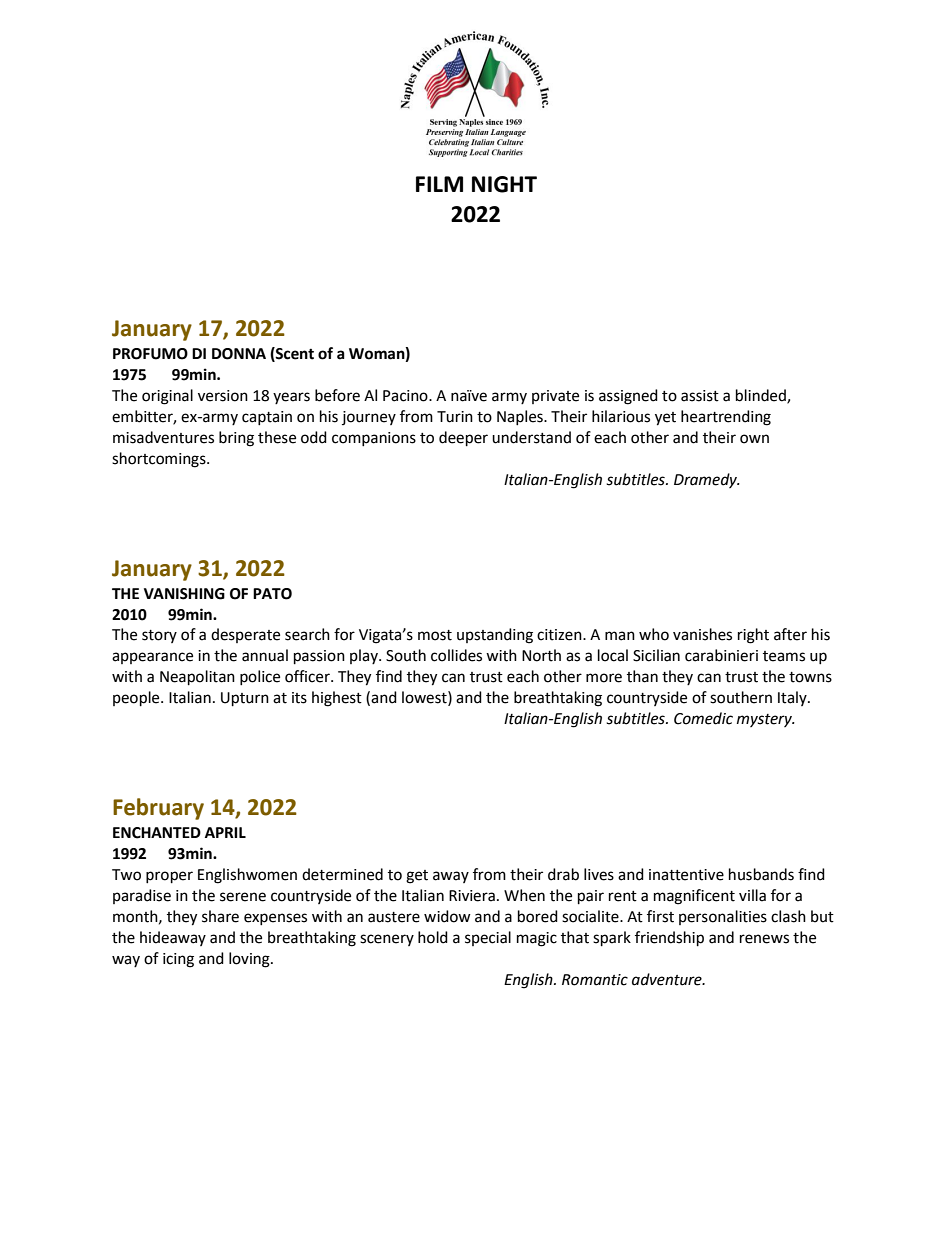 This screenshot has width=952, height=1233. I want to click on NIGHT, so click(504, 184).
